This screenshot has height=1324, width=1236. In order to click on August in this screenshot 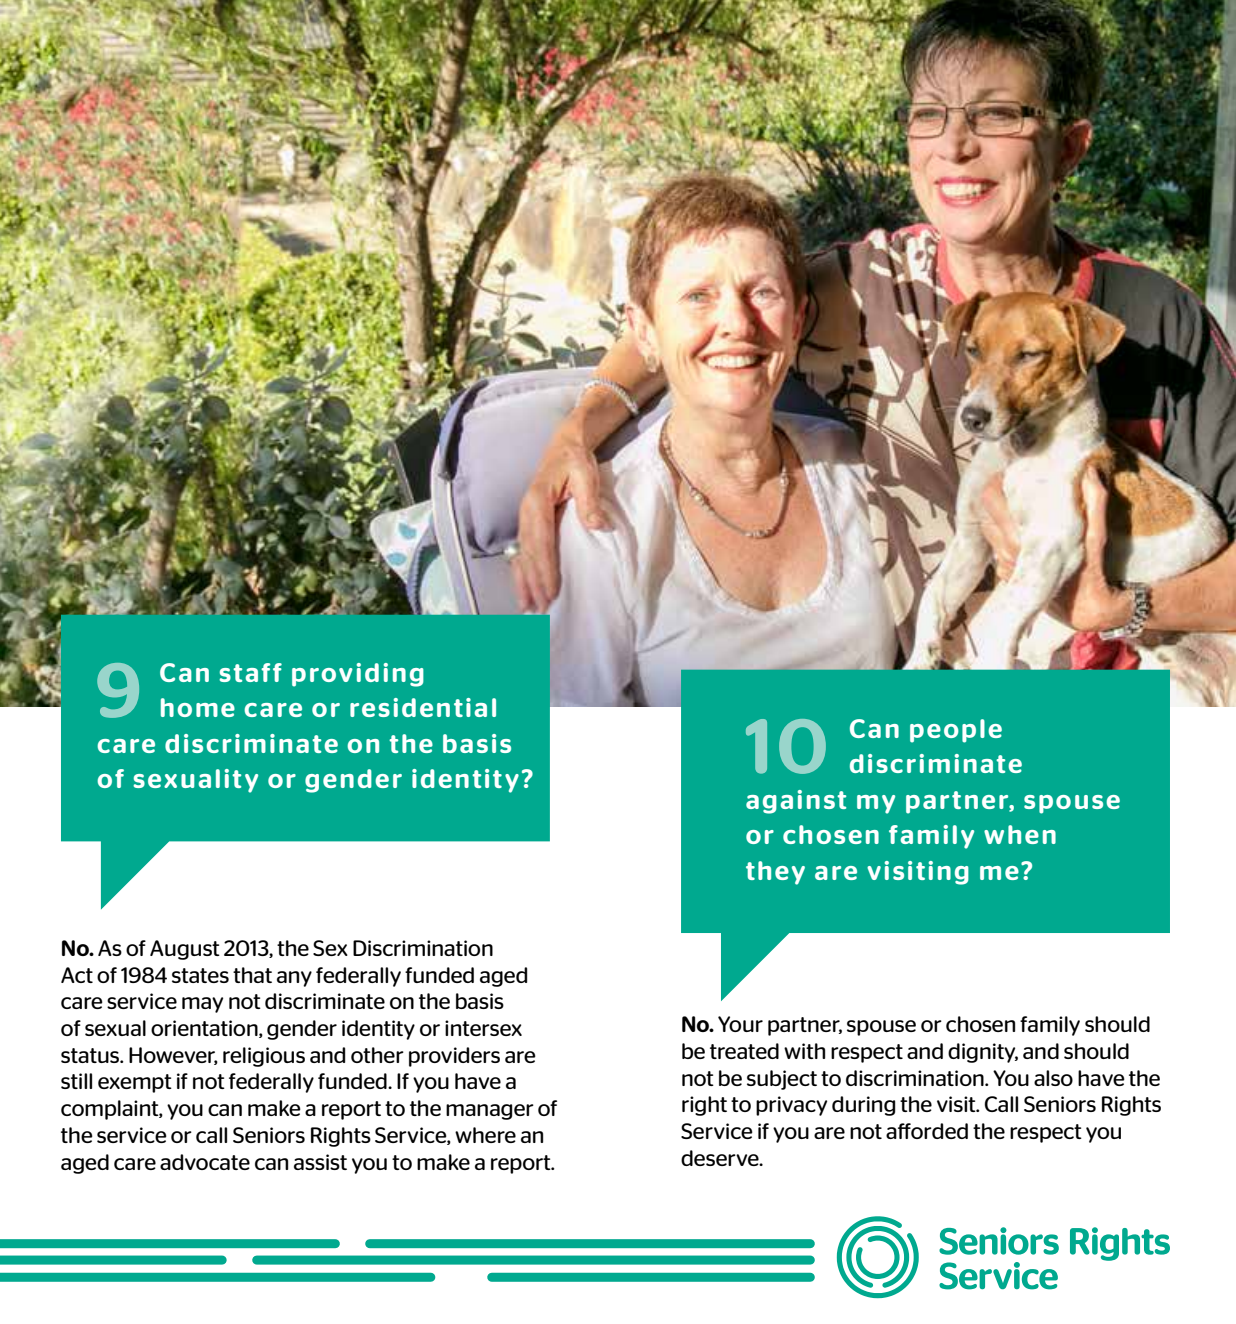, I will do `click(185, 950)`.
